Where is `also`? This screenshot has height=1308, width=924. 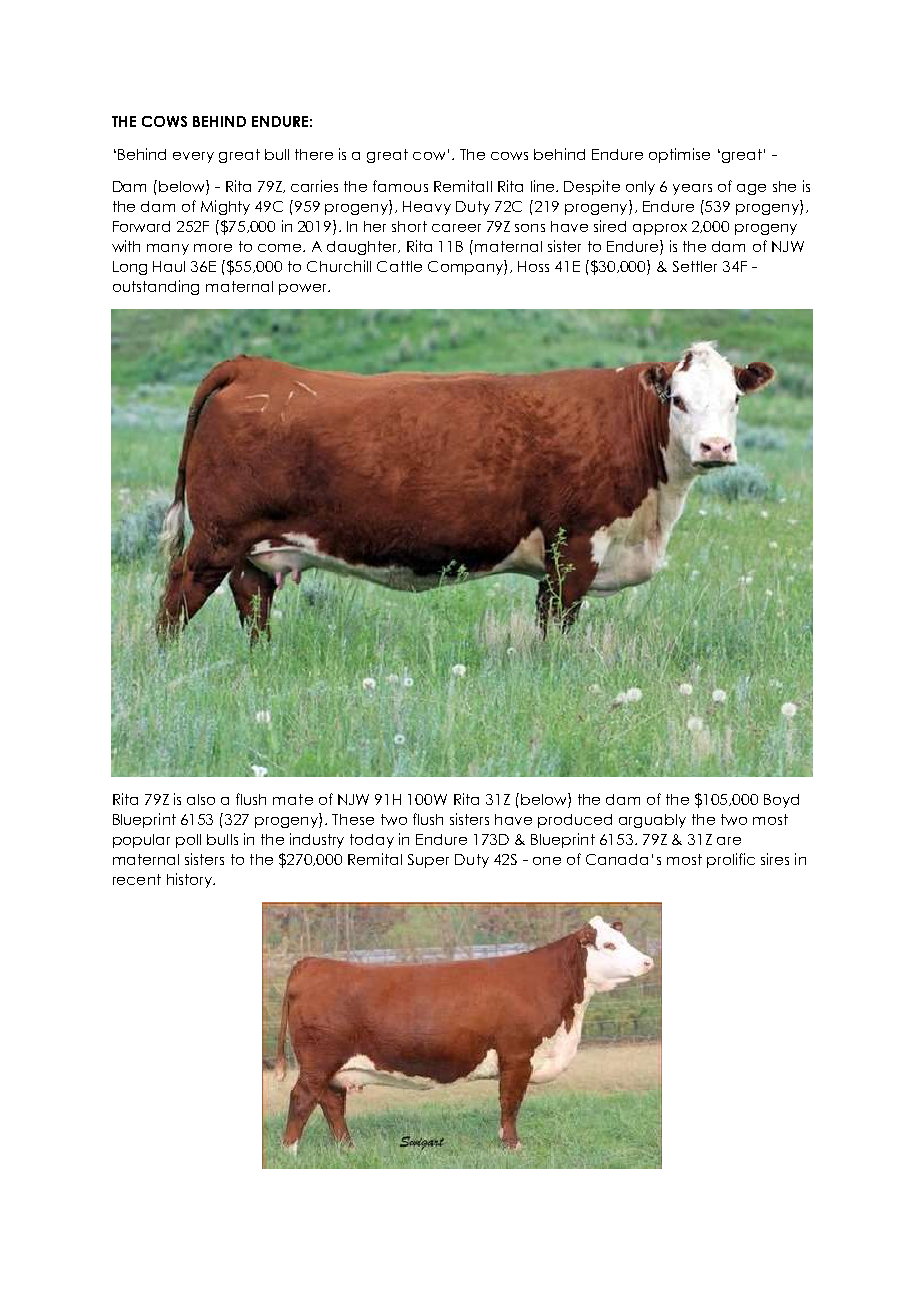 also is located at coordinates (201, 799).
